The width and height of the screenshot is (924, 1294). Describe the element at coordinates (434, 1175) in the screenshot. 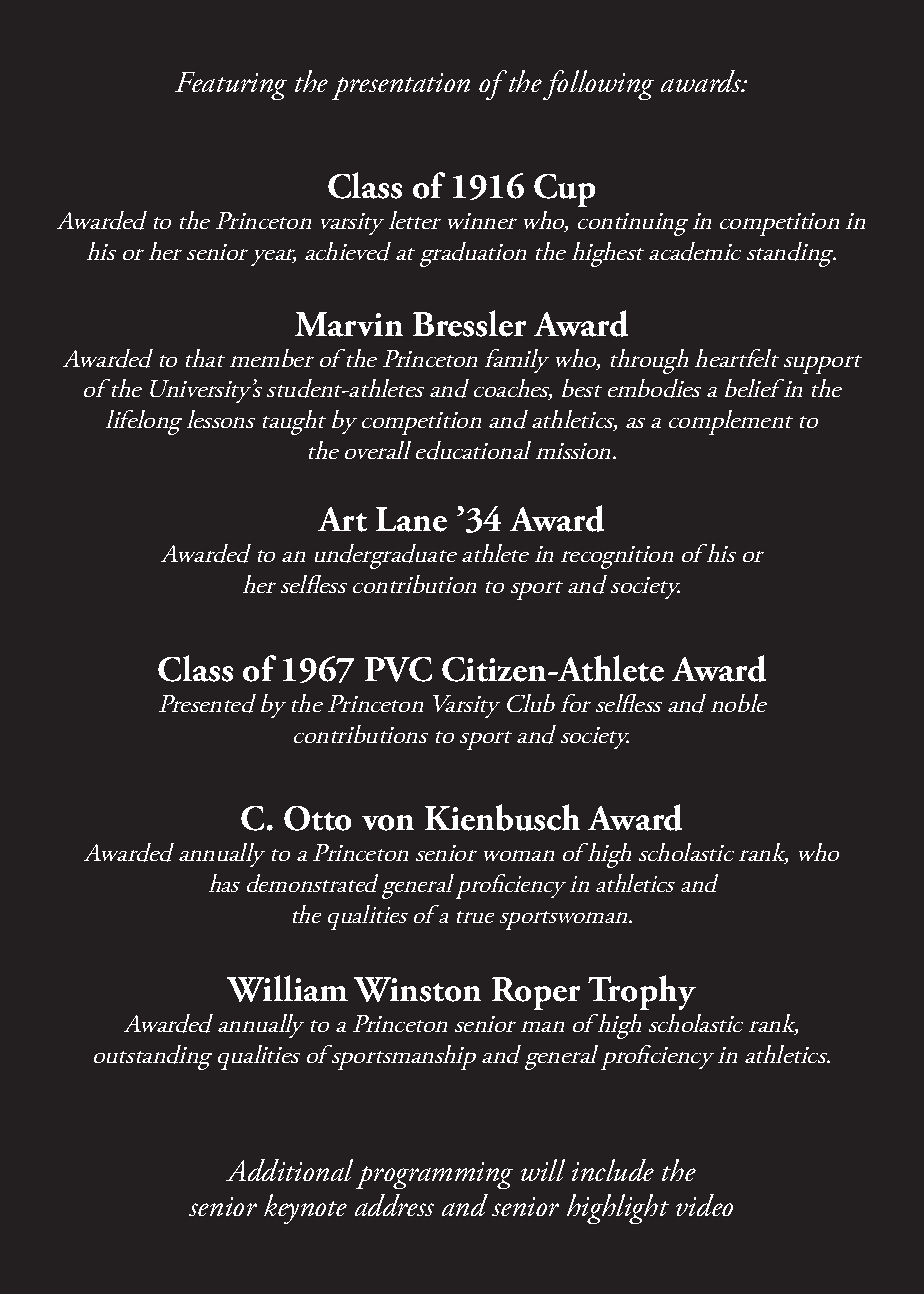

I see `programming` at that location.
